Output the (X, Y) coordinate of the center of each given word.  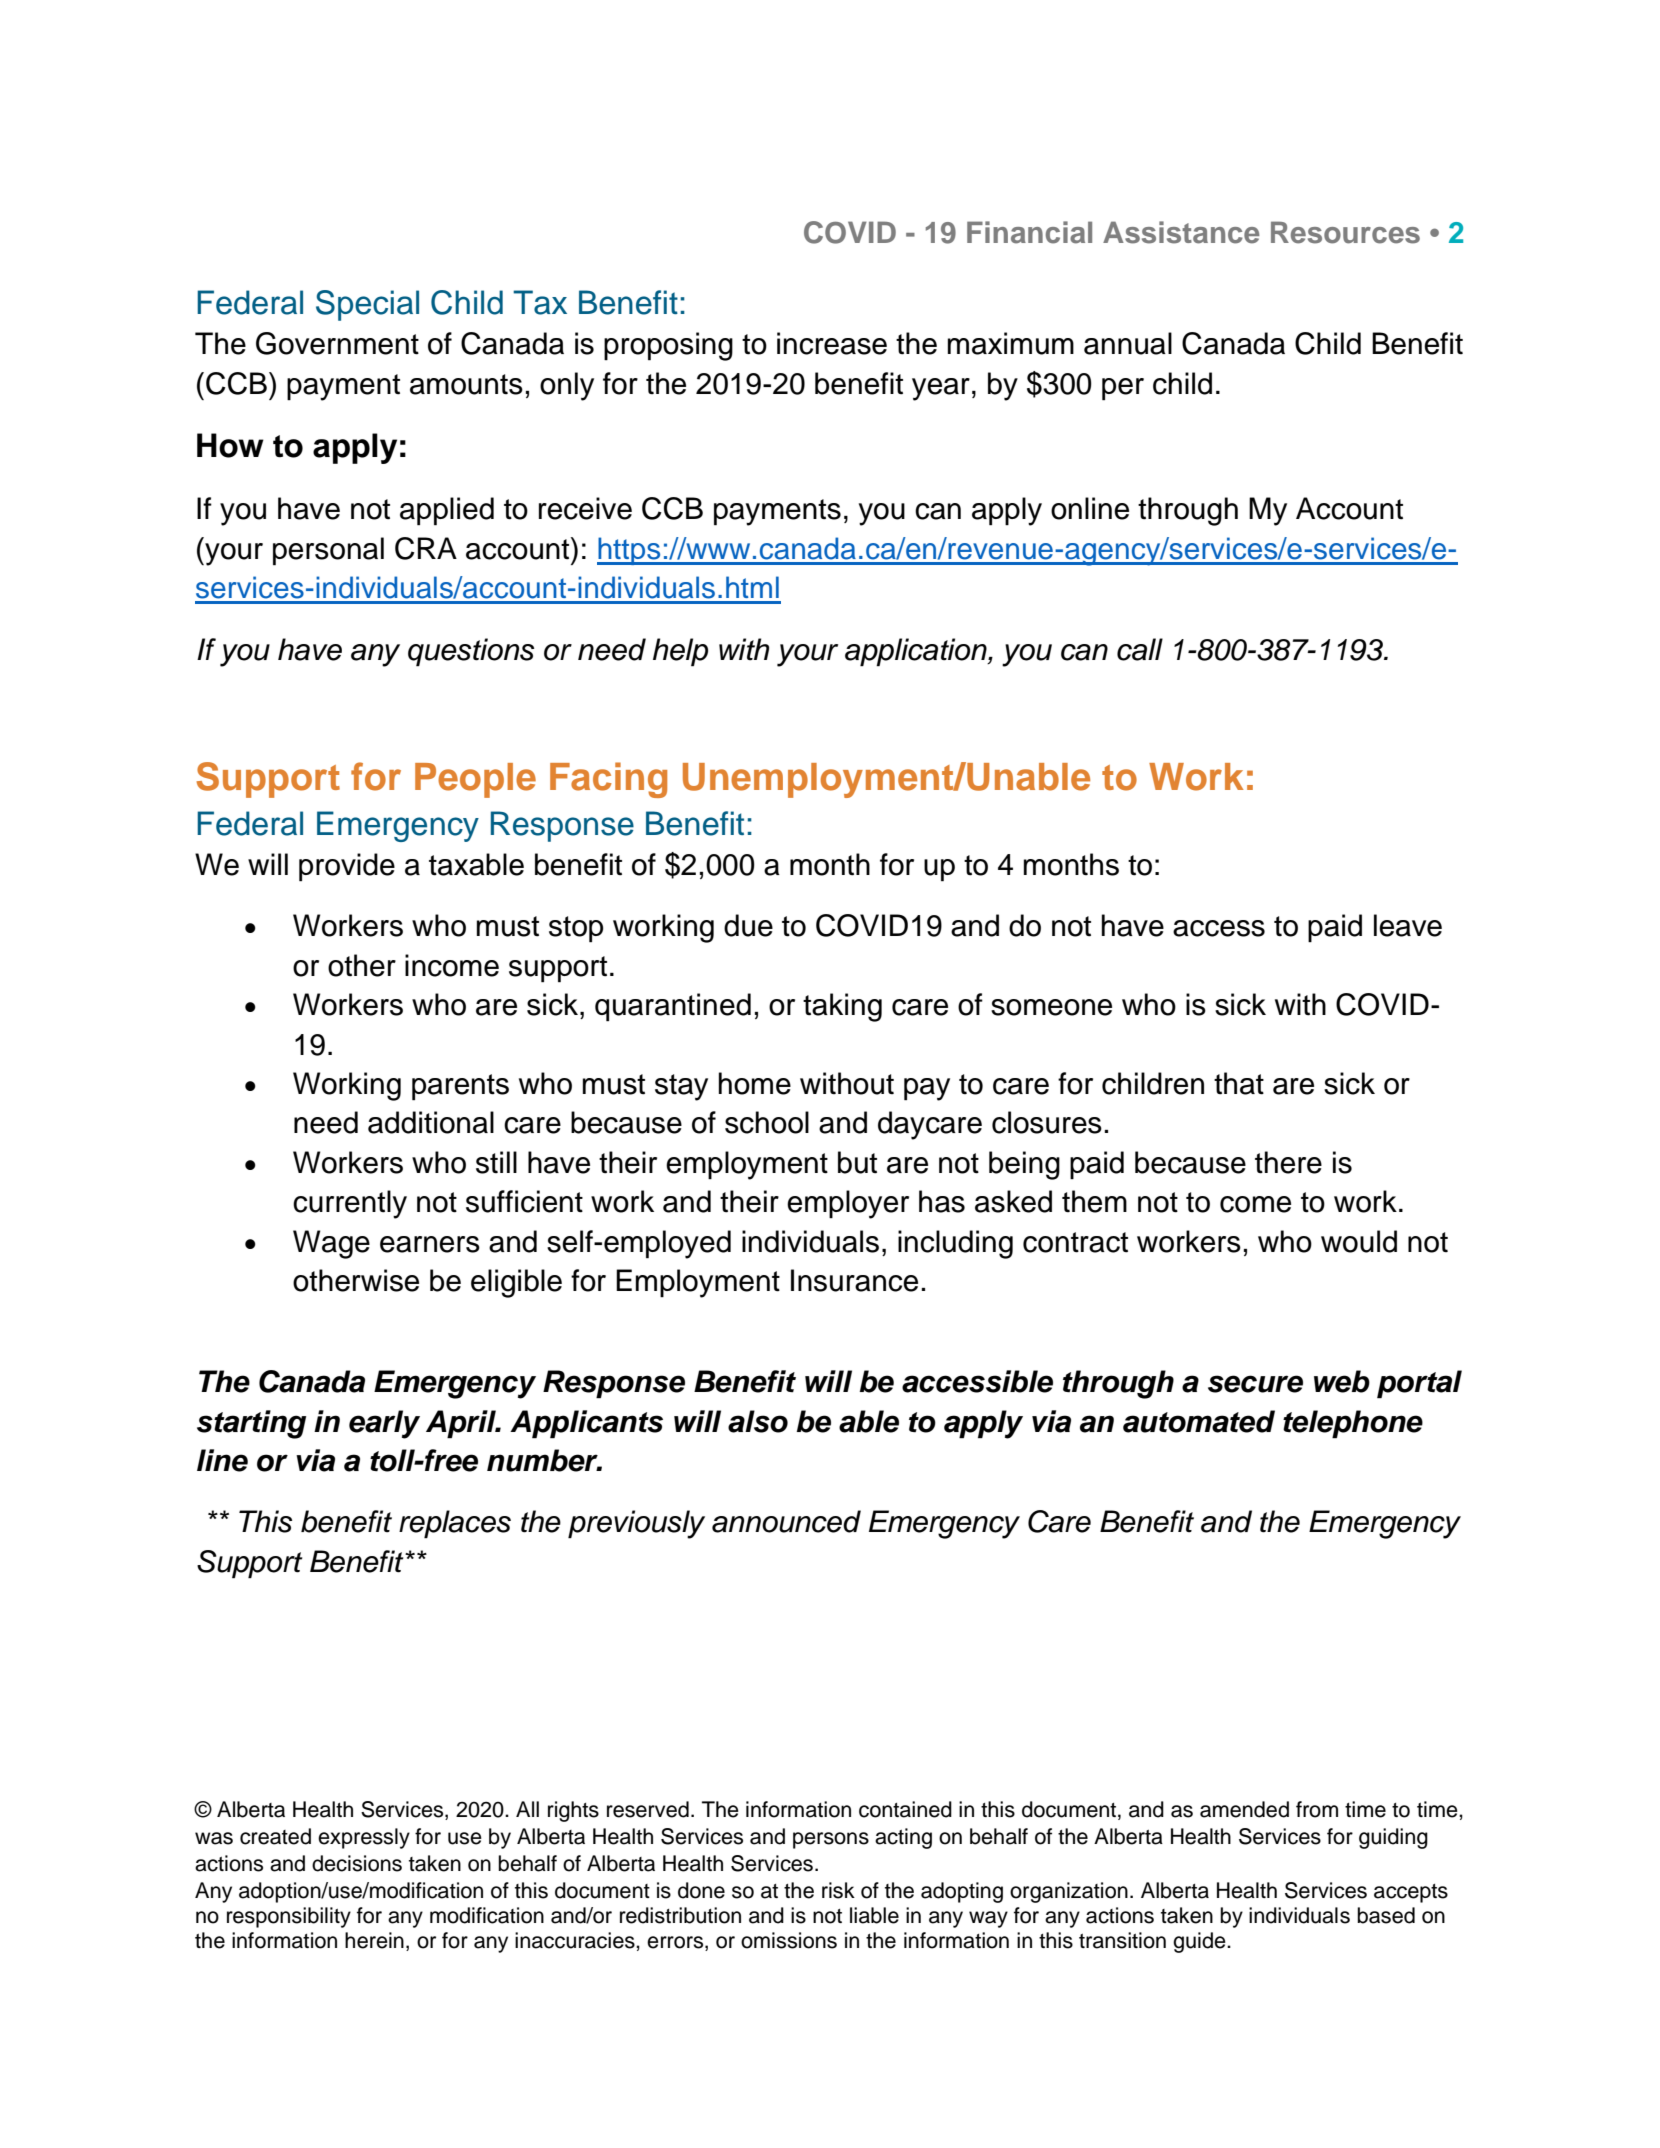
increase (832, 343)
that (1239, 1083)
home (755, 1083)
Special (367, 305)
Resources (1345, 232)
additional (431, 1122)
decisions (357, 1863)
